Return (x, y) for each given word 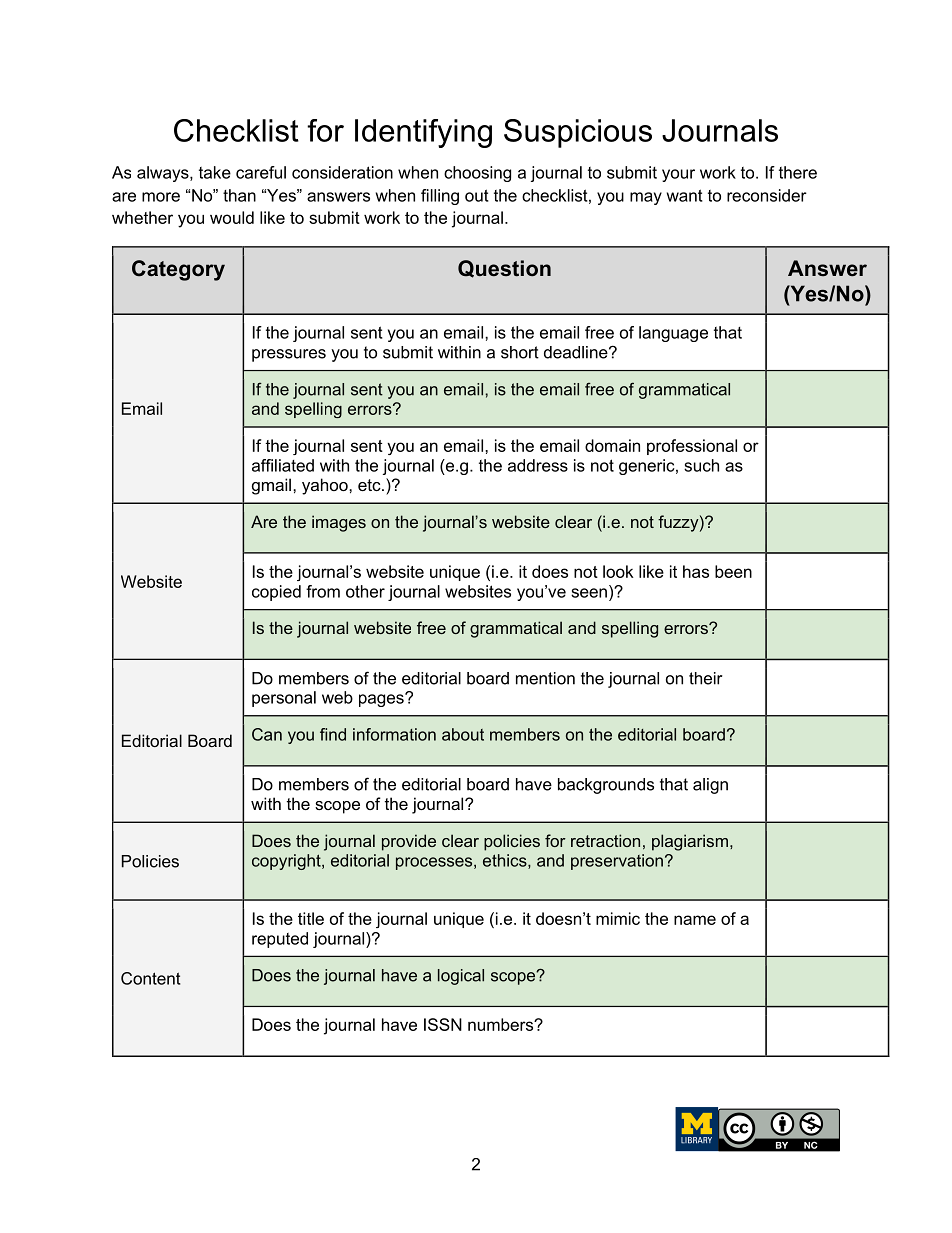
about (463, 734)
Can (267, 734)
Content (151, 978)
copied (276, 593)
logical (461, 977)
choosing (477, 174)
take (215, 172)
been (733, 571)
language (673, 334)
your (678, 175)
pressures (289, 355)
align (710, 786)
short (520, 352)
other (365, 591)
